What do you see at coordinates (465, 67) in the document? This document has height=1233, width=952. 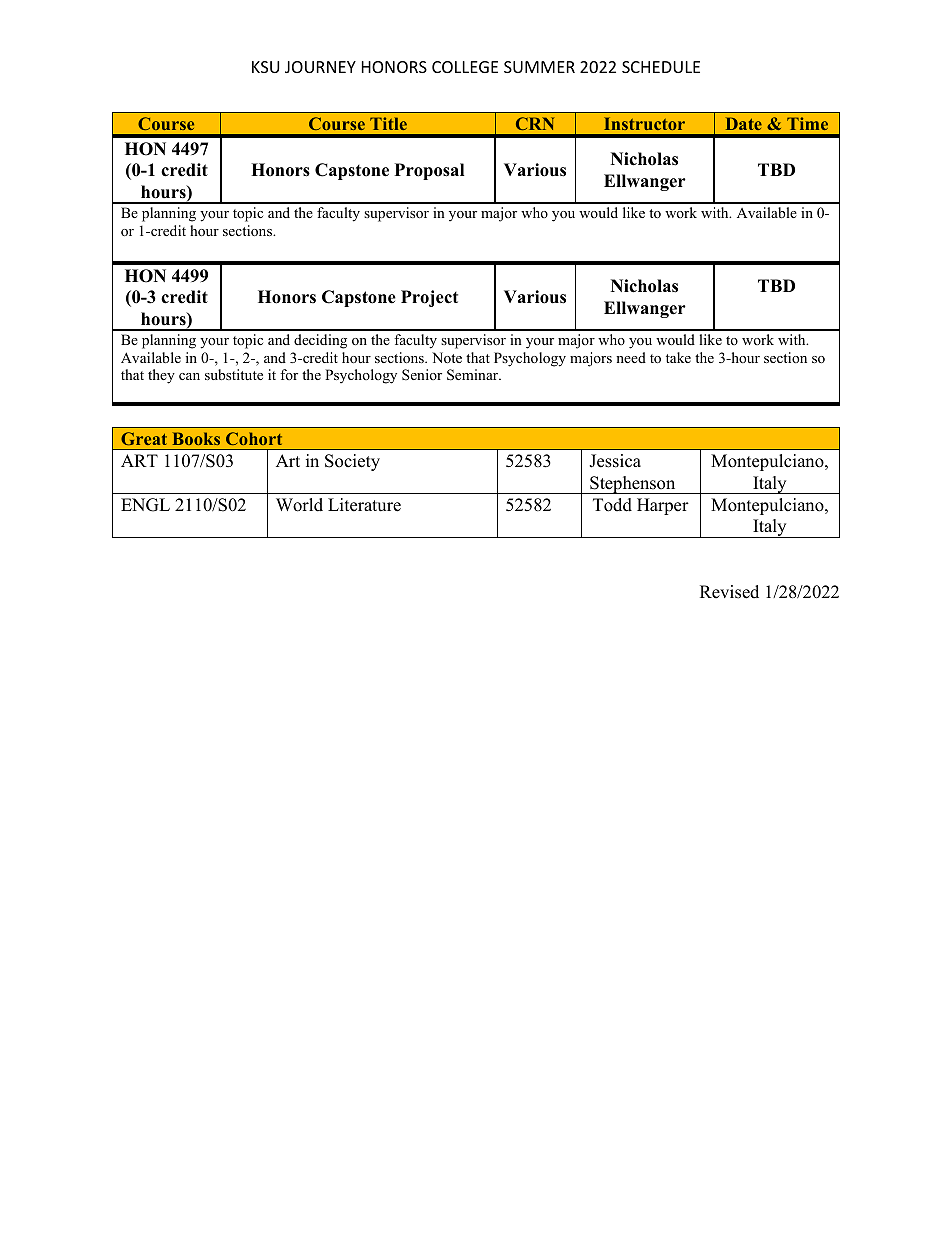 I see `COLLEGE` at bounding box center [465, 67].
